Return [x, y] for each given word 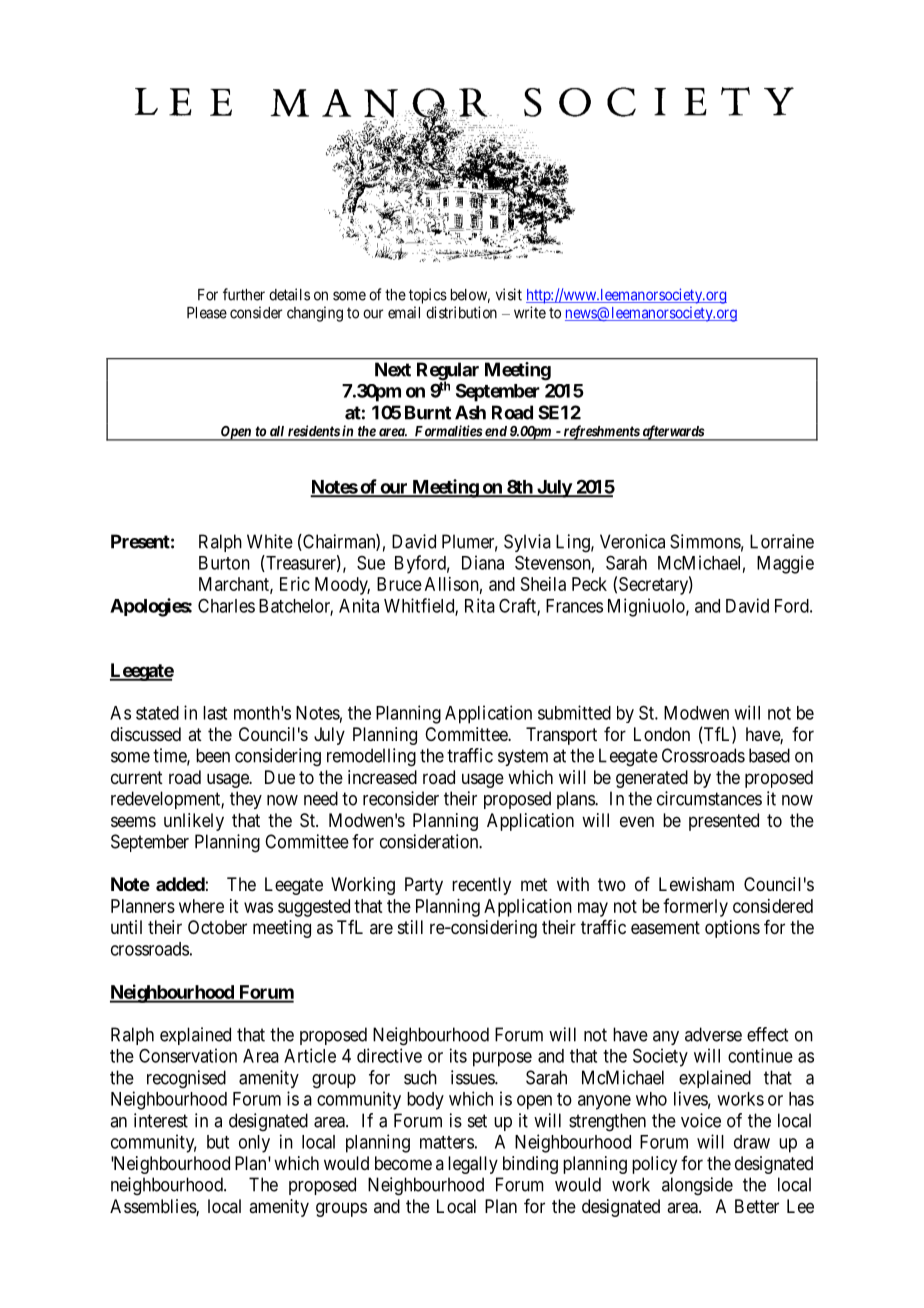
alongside [697, 1186]
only [254, 1144]
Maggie [785, 564]
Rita [480, 605]
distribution [461, 312]
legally [473, 1165]
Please [207, 313]
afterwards [672, 433]
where [201, 906]
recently [481, 886]
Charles [226, 606]
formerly [695, 907]
